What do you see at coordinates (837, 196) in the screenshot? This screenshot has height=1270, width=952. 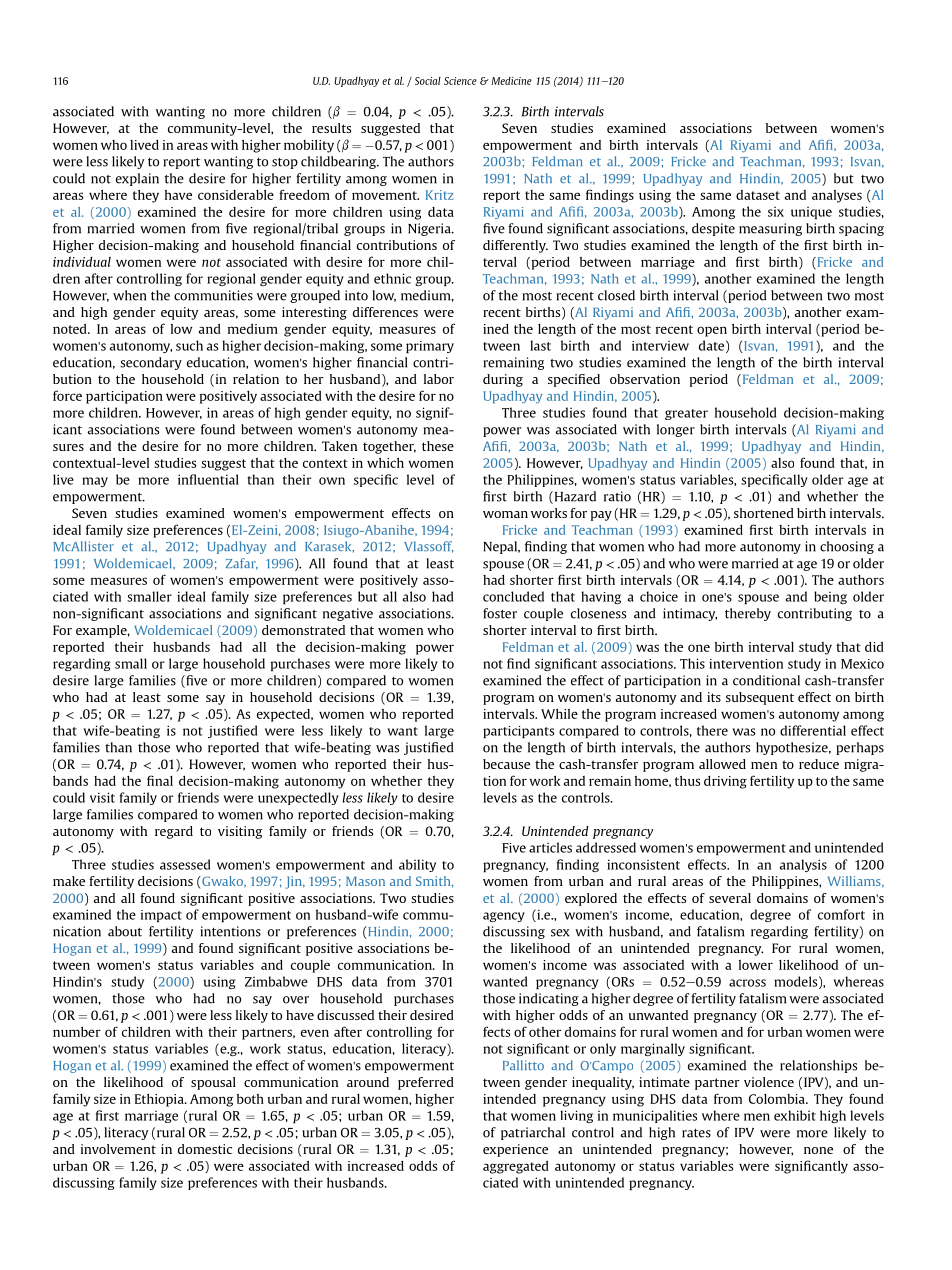 I see `analyses` at bounding box center [837, 196].
